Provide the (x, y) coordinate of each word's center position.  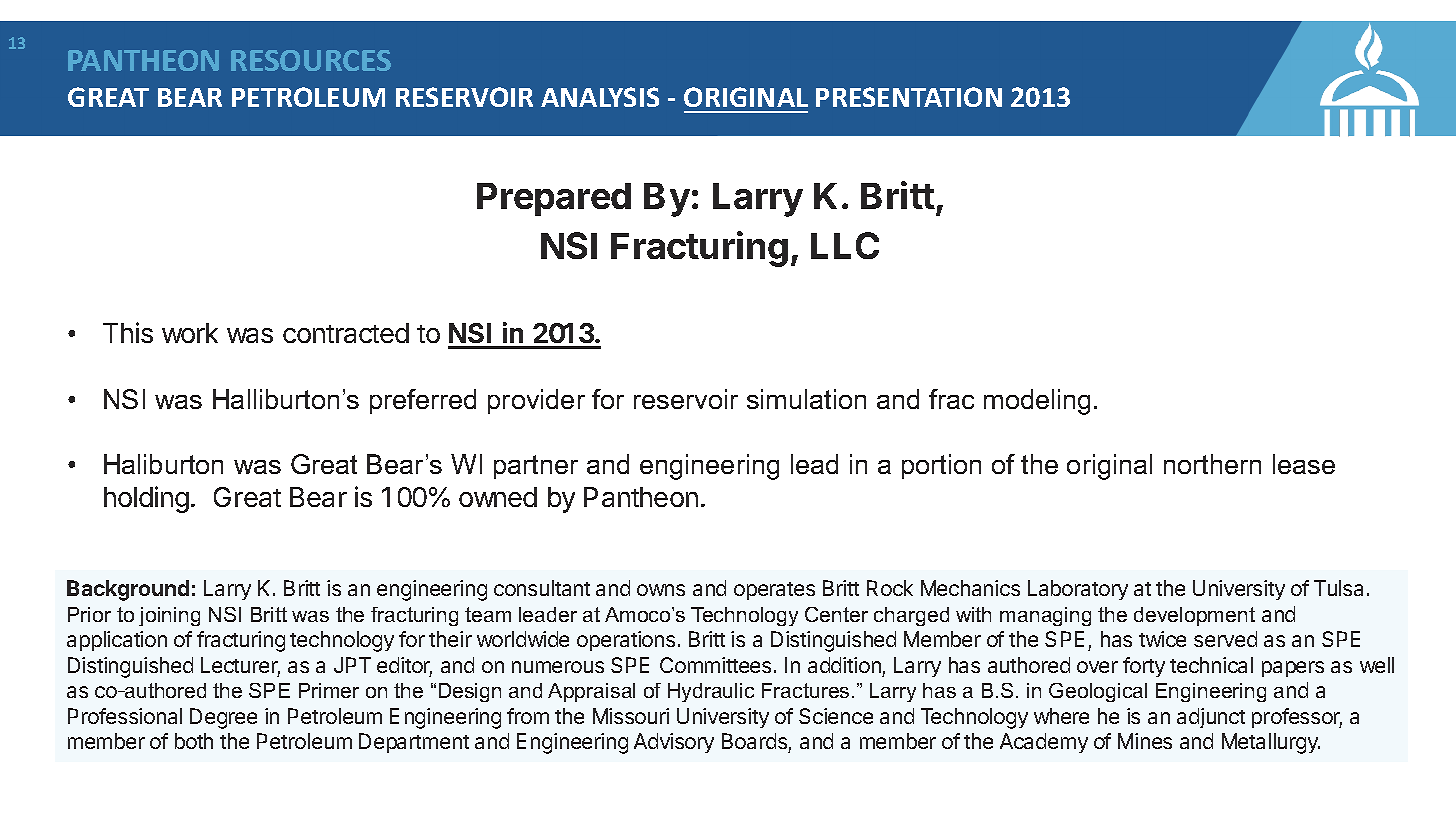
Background (128, 590)
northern (1212, 464)
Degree (223, 718)
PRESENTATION (909, 97)
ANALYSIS (600, 97)
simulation (806, 399)
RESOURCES (311, 60)
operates (774, 591)
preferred (423, 401)
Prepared (554, 199)
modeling (1037, 402)
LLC (845, 245)
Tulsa (1338, 588)
